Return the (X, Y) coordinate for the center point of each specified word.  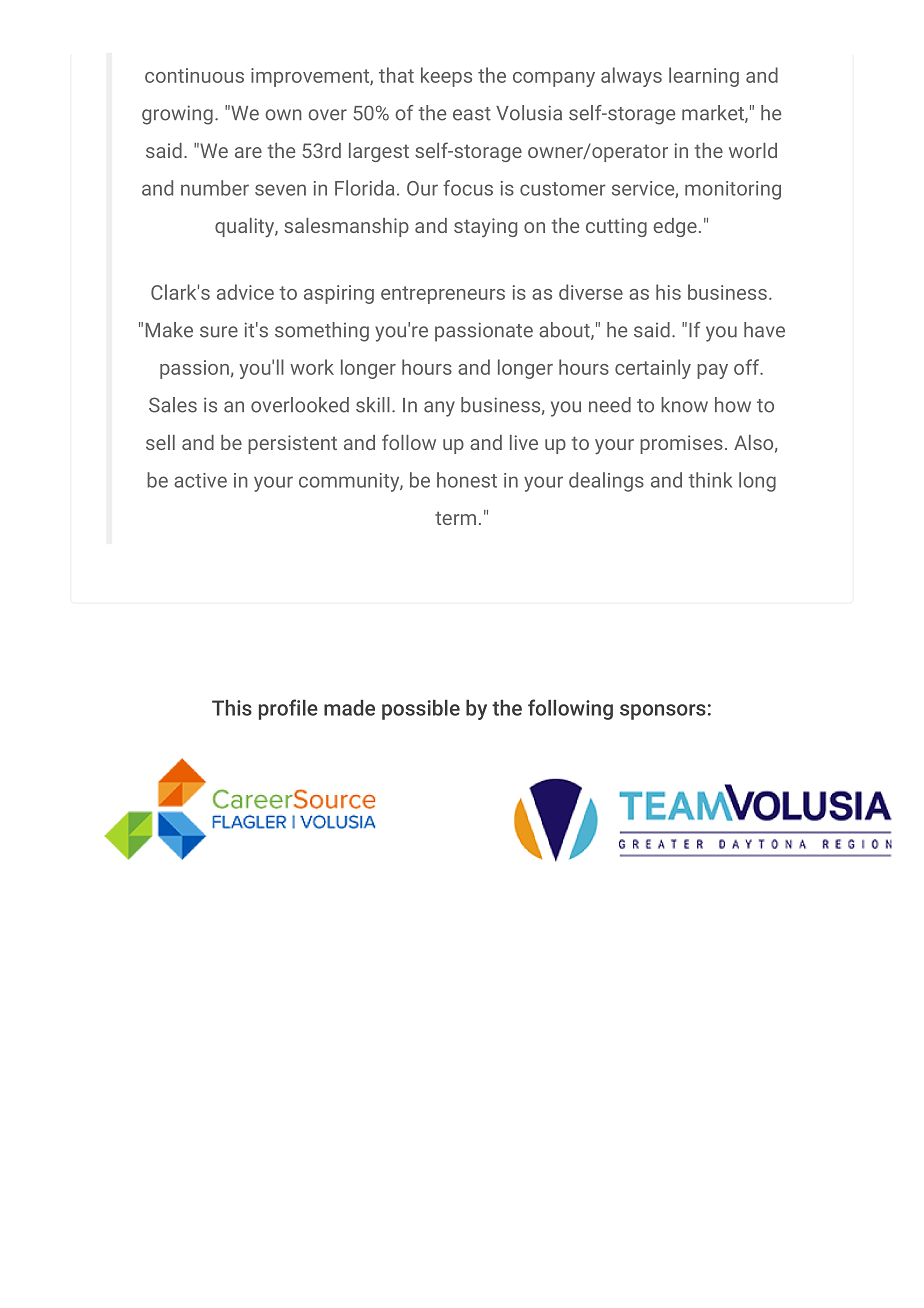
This (232, 708)
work (312, 367)
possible (421, 710)
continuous (194, 75)
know (684, 405)
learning (704, 77)
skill (373, 405)
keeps (446, 77)
